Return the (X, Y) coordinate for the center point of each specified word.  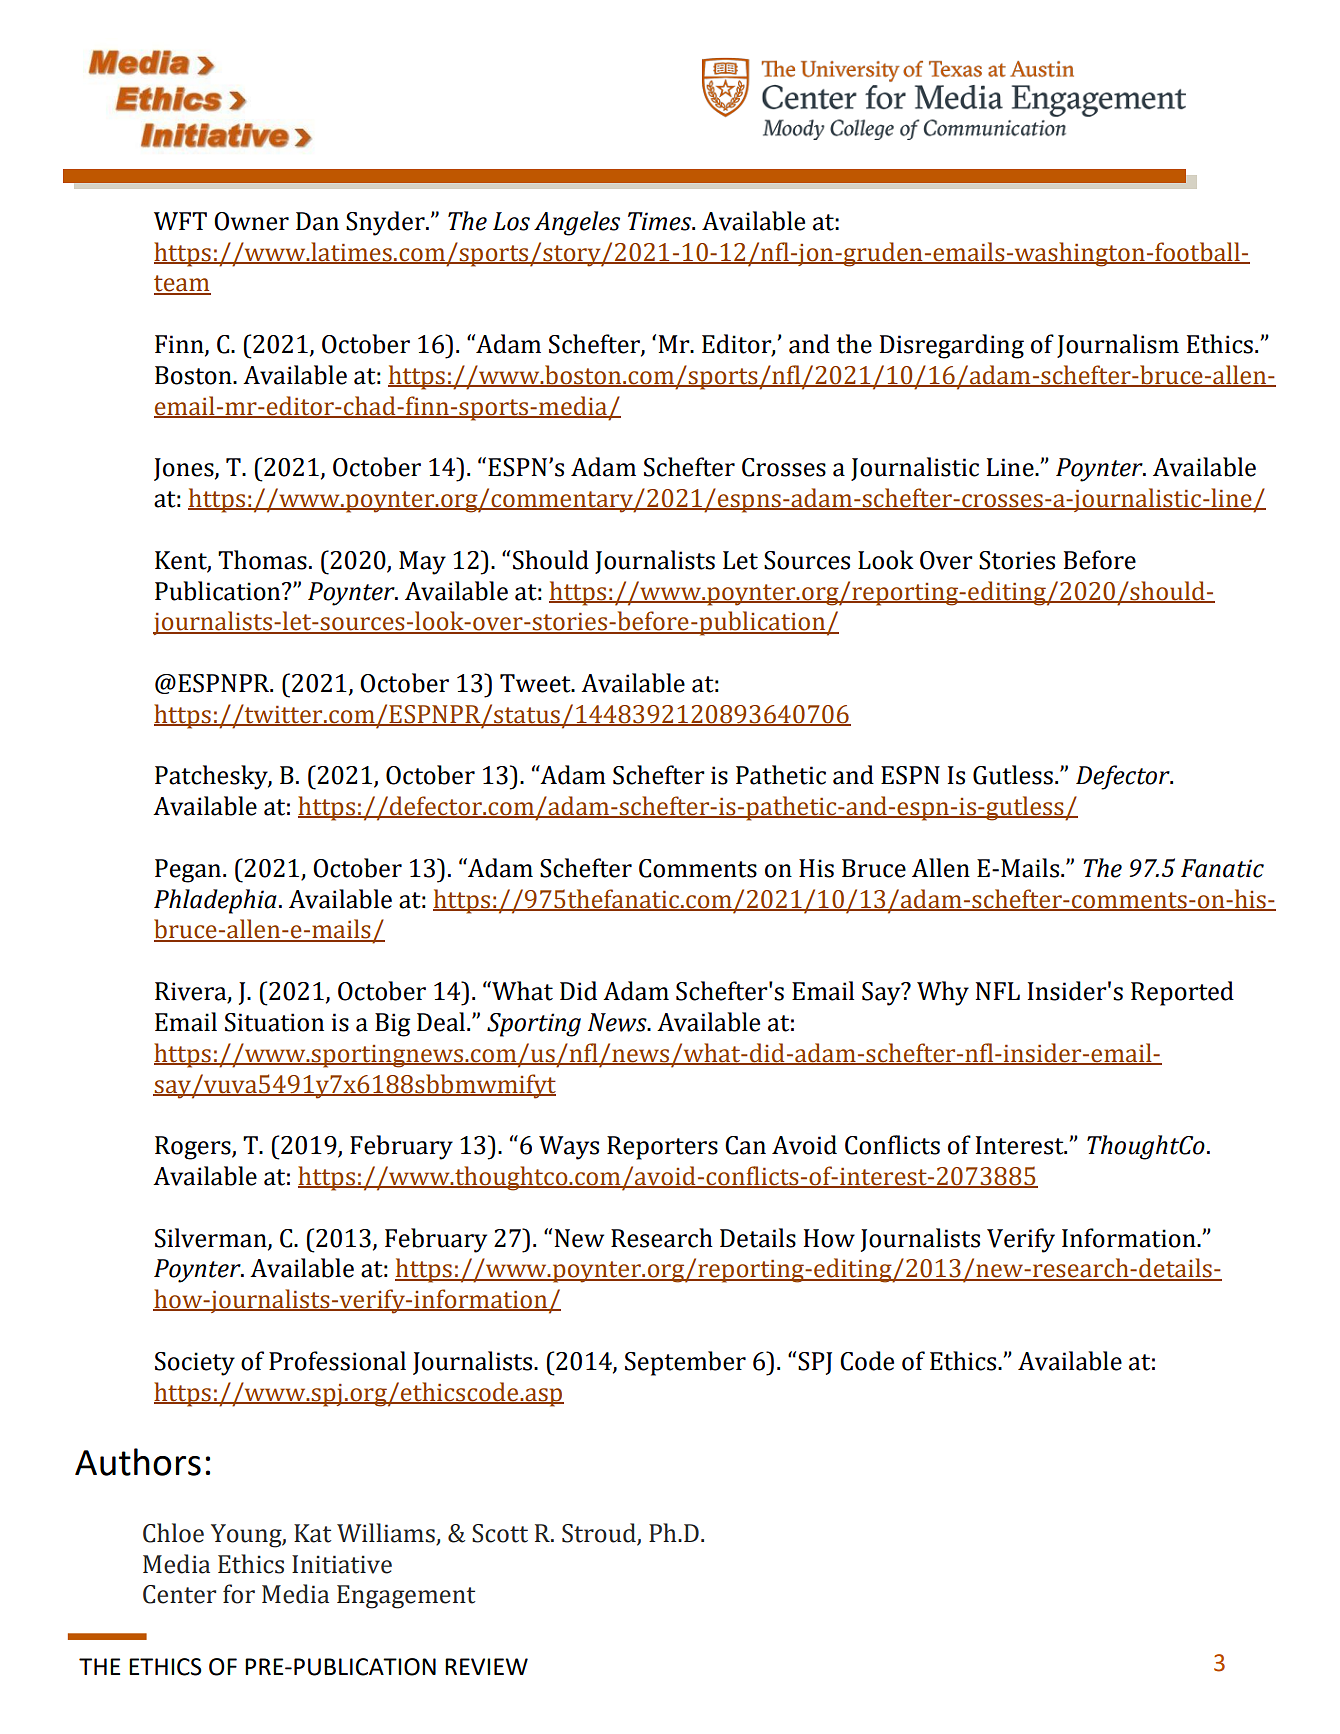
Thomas (262, 560)
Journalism (1118, 346)
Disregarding (952, 346)
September (685, 1363)
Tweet (536, 683)
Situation (274, 1022)
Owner (251, 221)
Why (943, 993)
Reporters (662, 1148)
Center (179, 1594)
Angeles (577, 223)
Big (393, 1025)
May (422, 563)
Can (745, 1145)
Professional (337, 1361)
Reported (1182, 993)
